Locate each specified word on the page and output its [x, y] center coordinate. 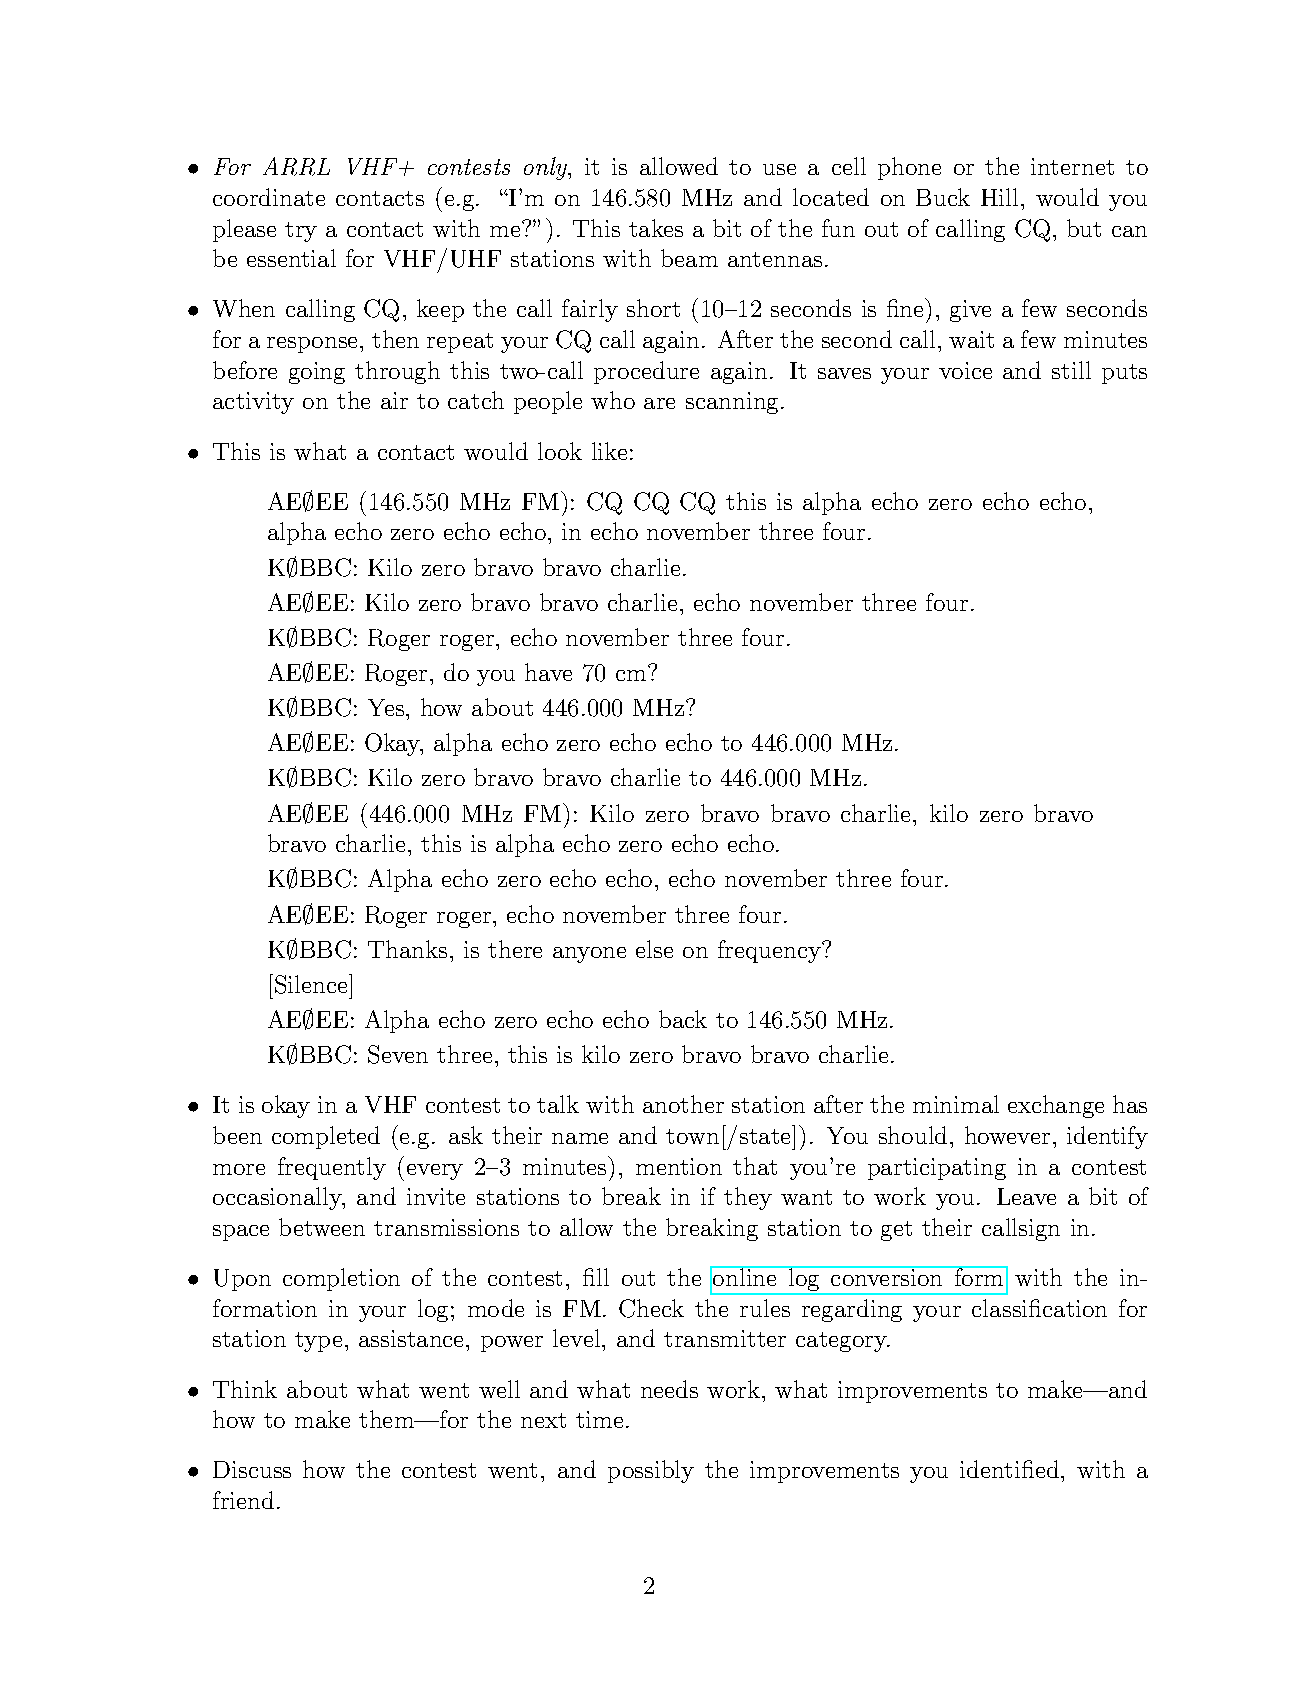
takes [656, 228]
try [301, 232]
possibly [651, 1471]
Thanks [407, 949]
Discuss [252, 1469]
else [654, 949]
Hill [999, 197]
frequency [770, 951]
